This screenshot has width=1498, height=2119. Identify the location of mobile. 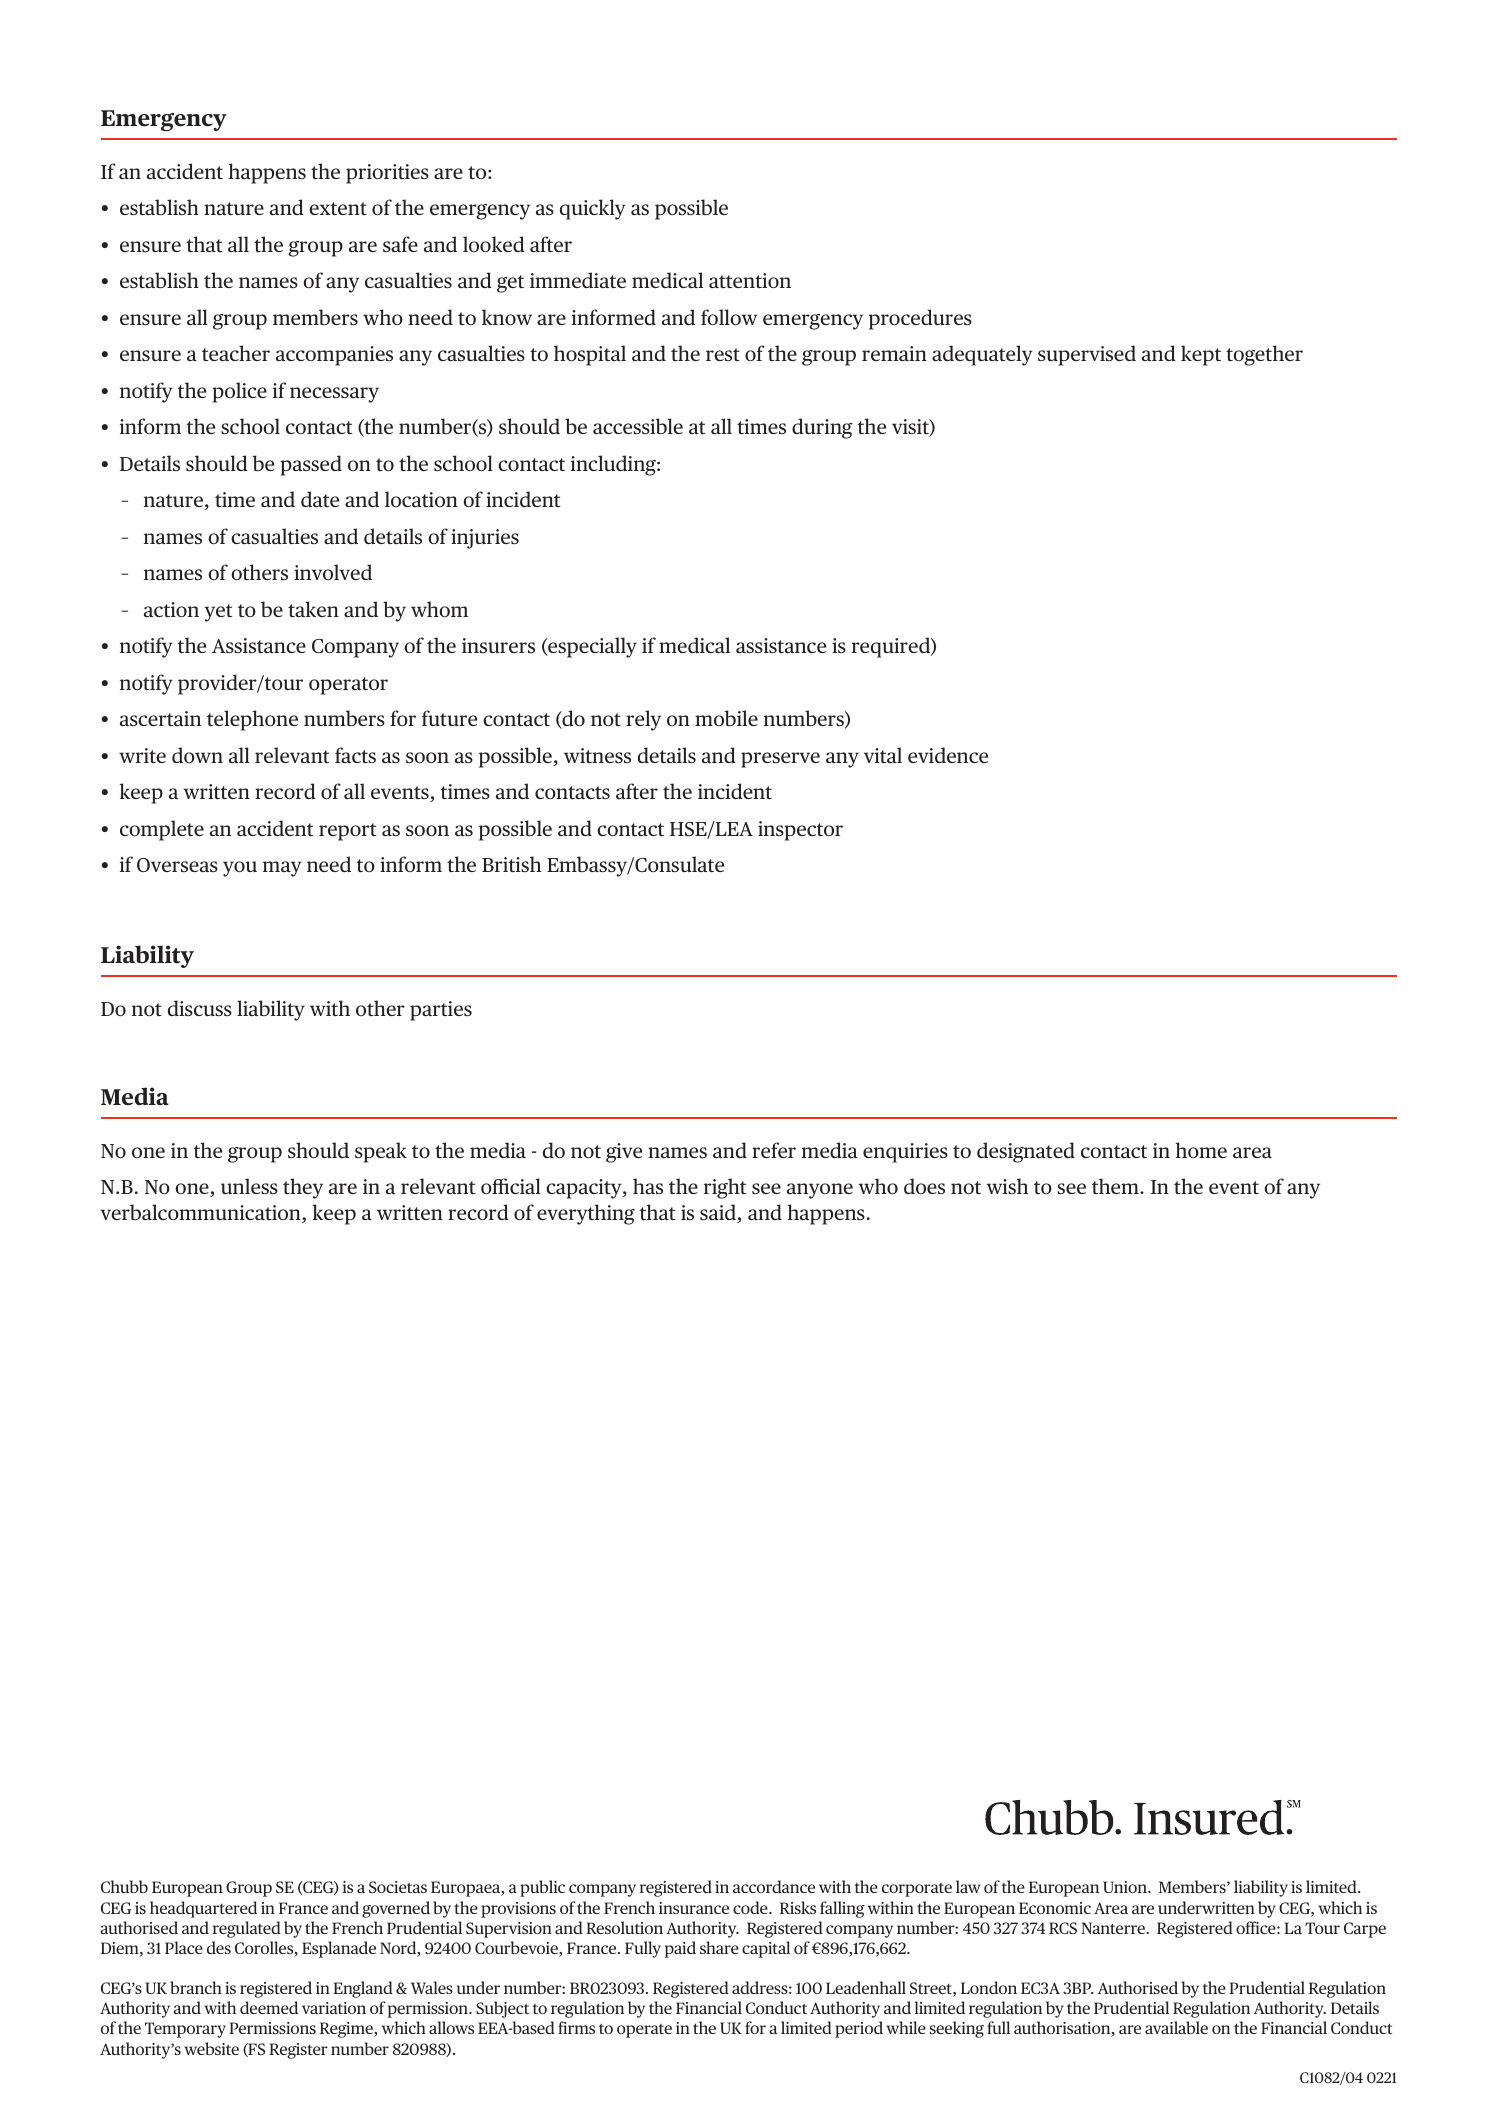
(726, 718).
